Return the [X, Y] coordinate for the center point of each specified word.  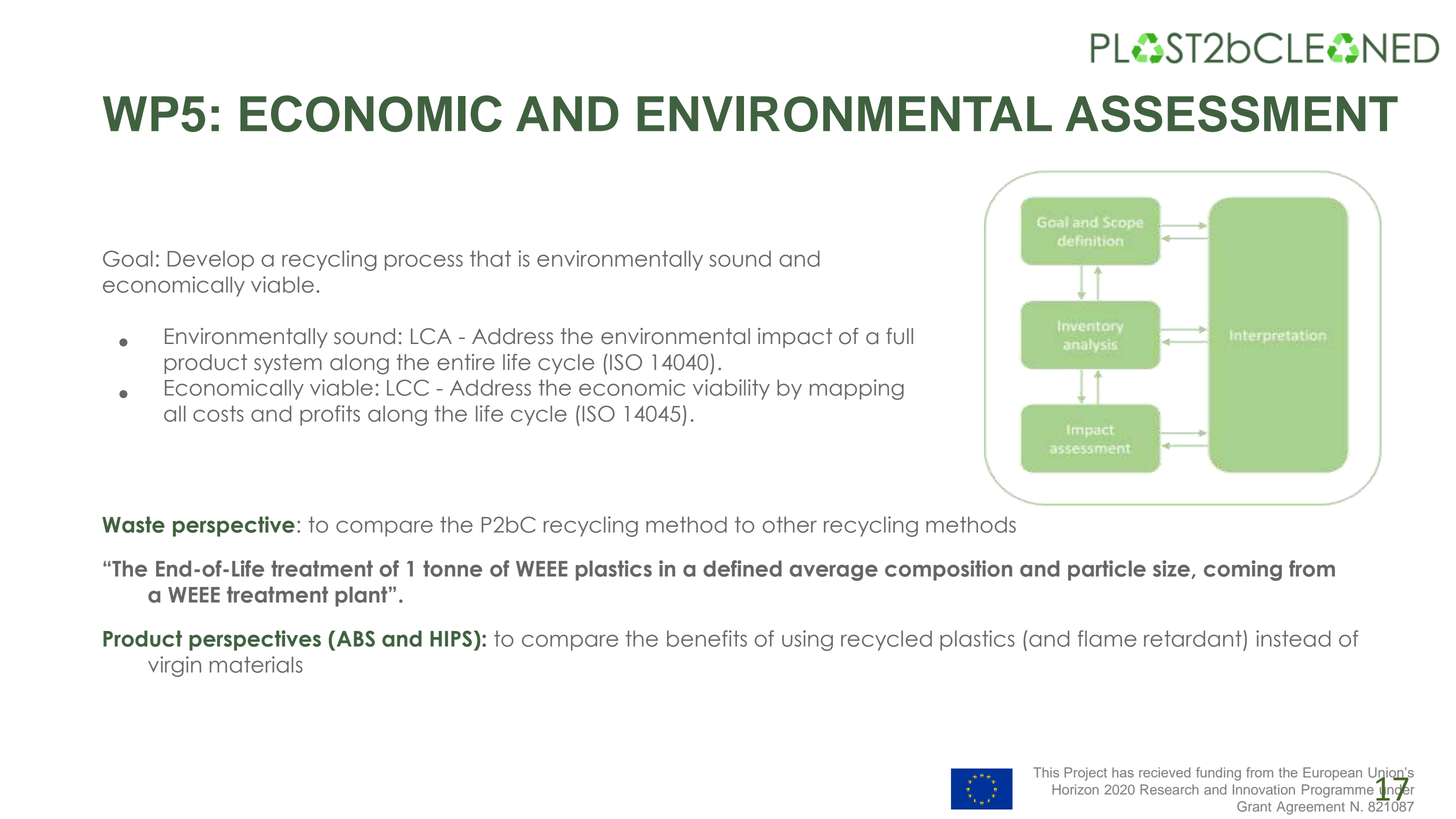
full [899, 336]
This [1046, 772]
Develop [210, 261]
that [490, 258]
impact [795, 338]
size [1171, 568]
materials [256, 664]
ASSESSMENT [1231, 113]
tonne [452, 568]
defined [742, 568]
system [288, 364]
